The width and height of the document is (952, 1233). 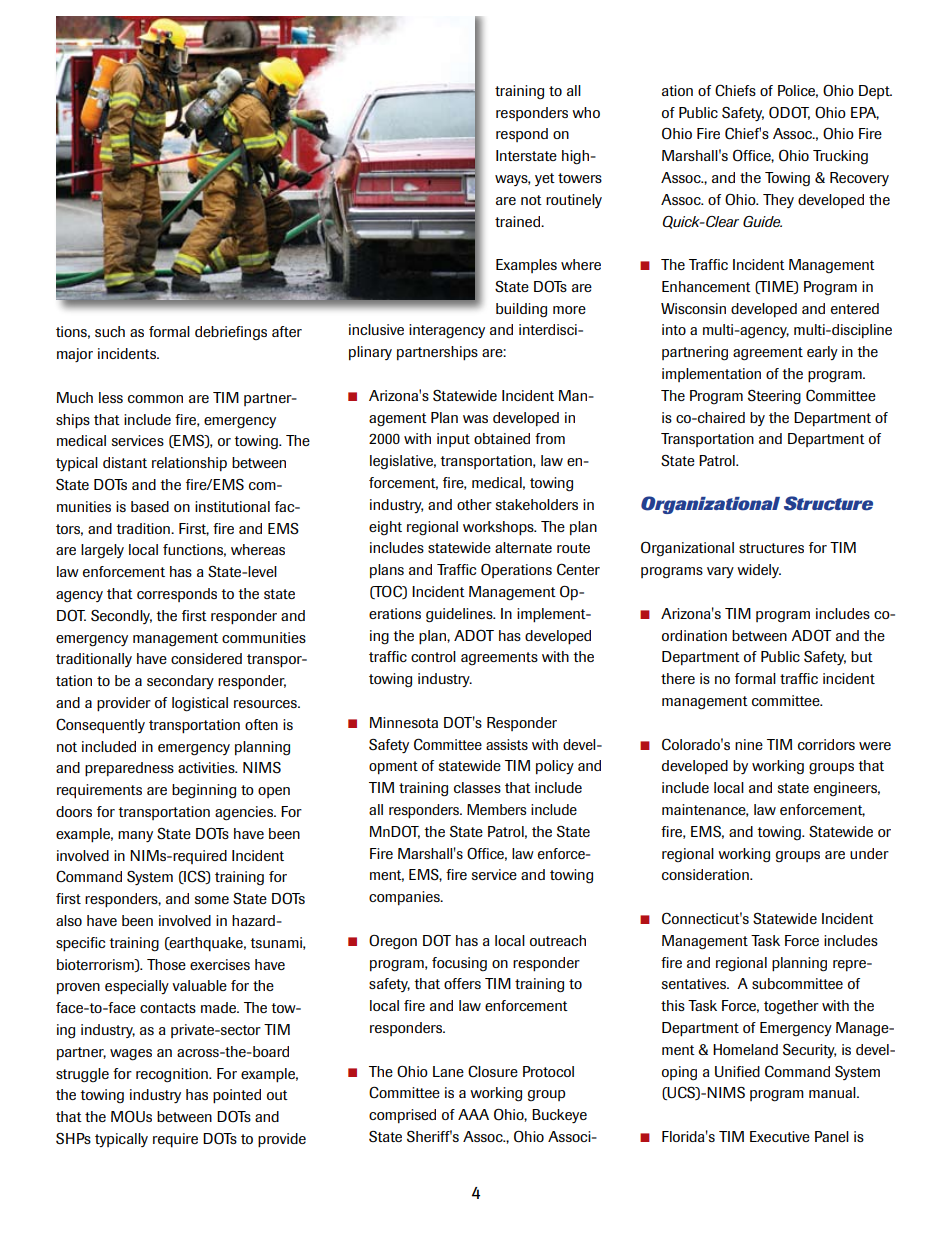 What do you see at coordinates (125, 462) in the document?
I see `distant` at bounding box center [125, 462].
